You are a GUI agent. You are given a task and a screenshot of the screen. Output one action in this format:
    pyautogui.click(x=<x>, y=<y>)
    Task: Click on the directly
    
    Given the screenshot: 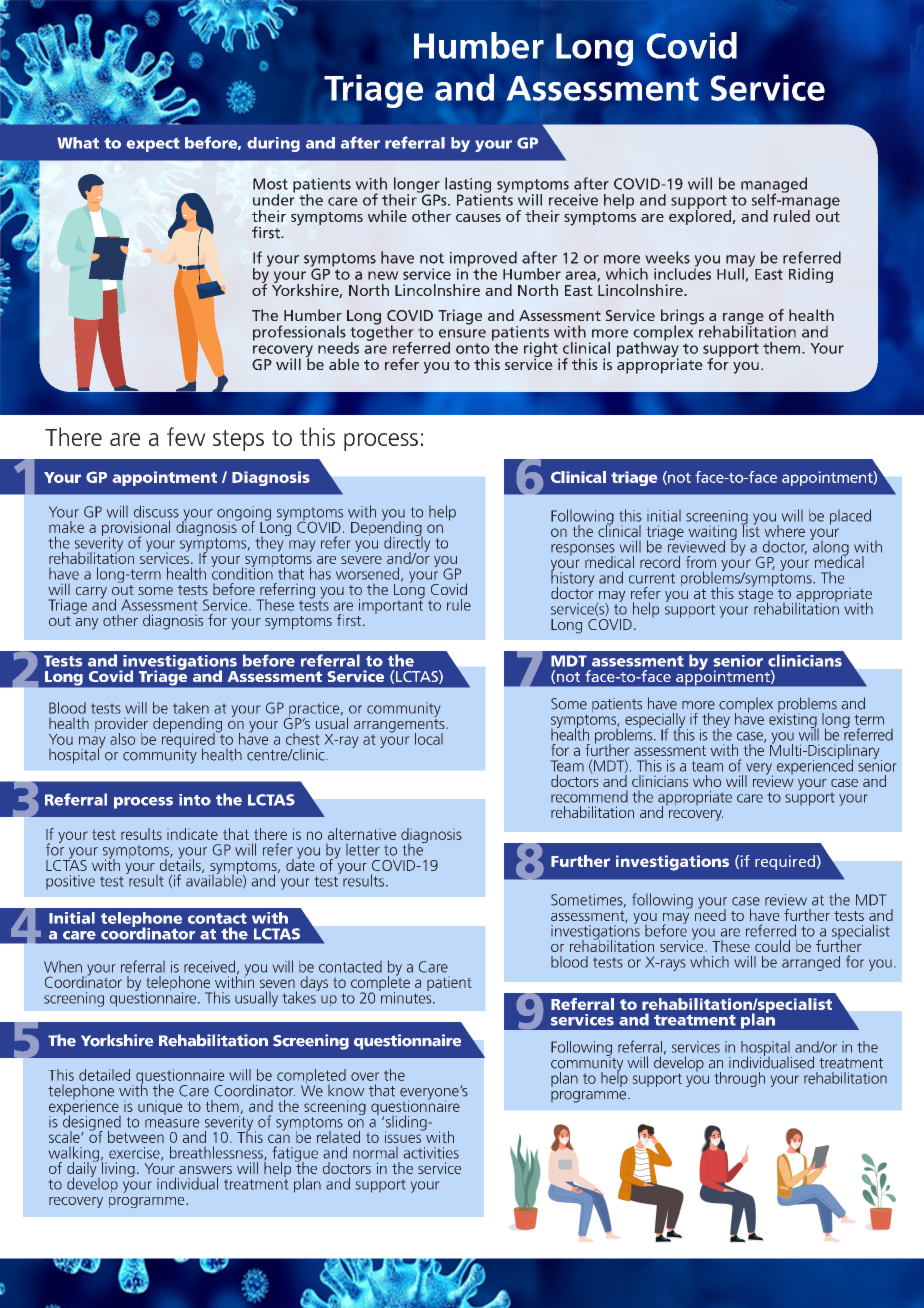 What is the action you would take?
    pyautogui.click(x=407, y=544)
